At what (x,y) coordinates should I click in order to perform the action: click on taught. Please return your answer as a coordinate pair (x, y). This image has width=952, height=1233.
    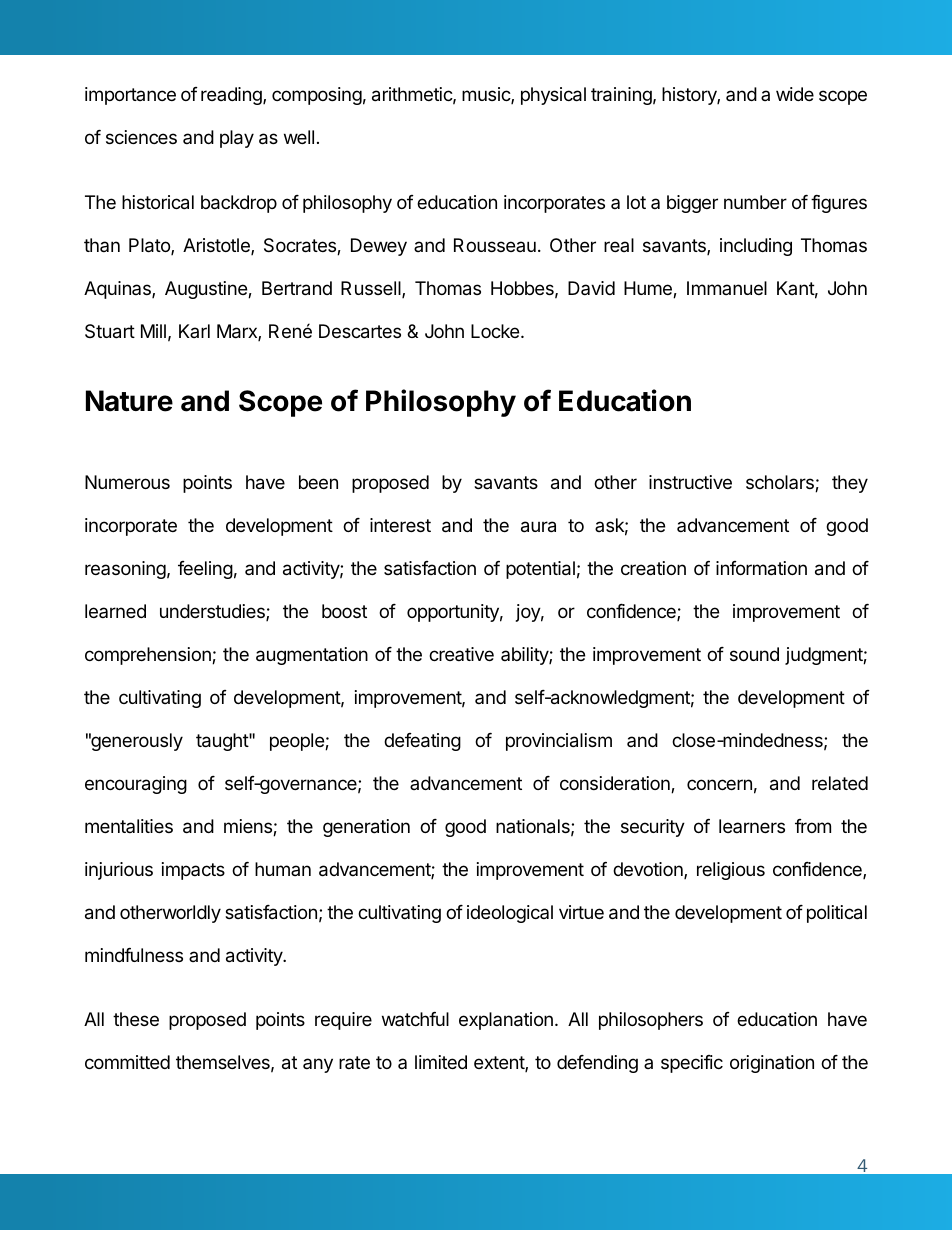
    Looking at the image, I should click on (223, 742).
